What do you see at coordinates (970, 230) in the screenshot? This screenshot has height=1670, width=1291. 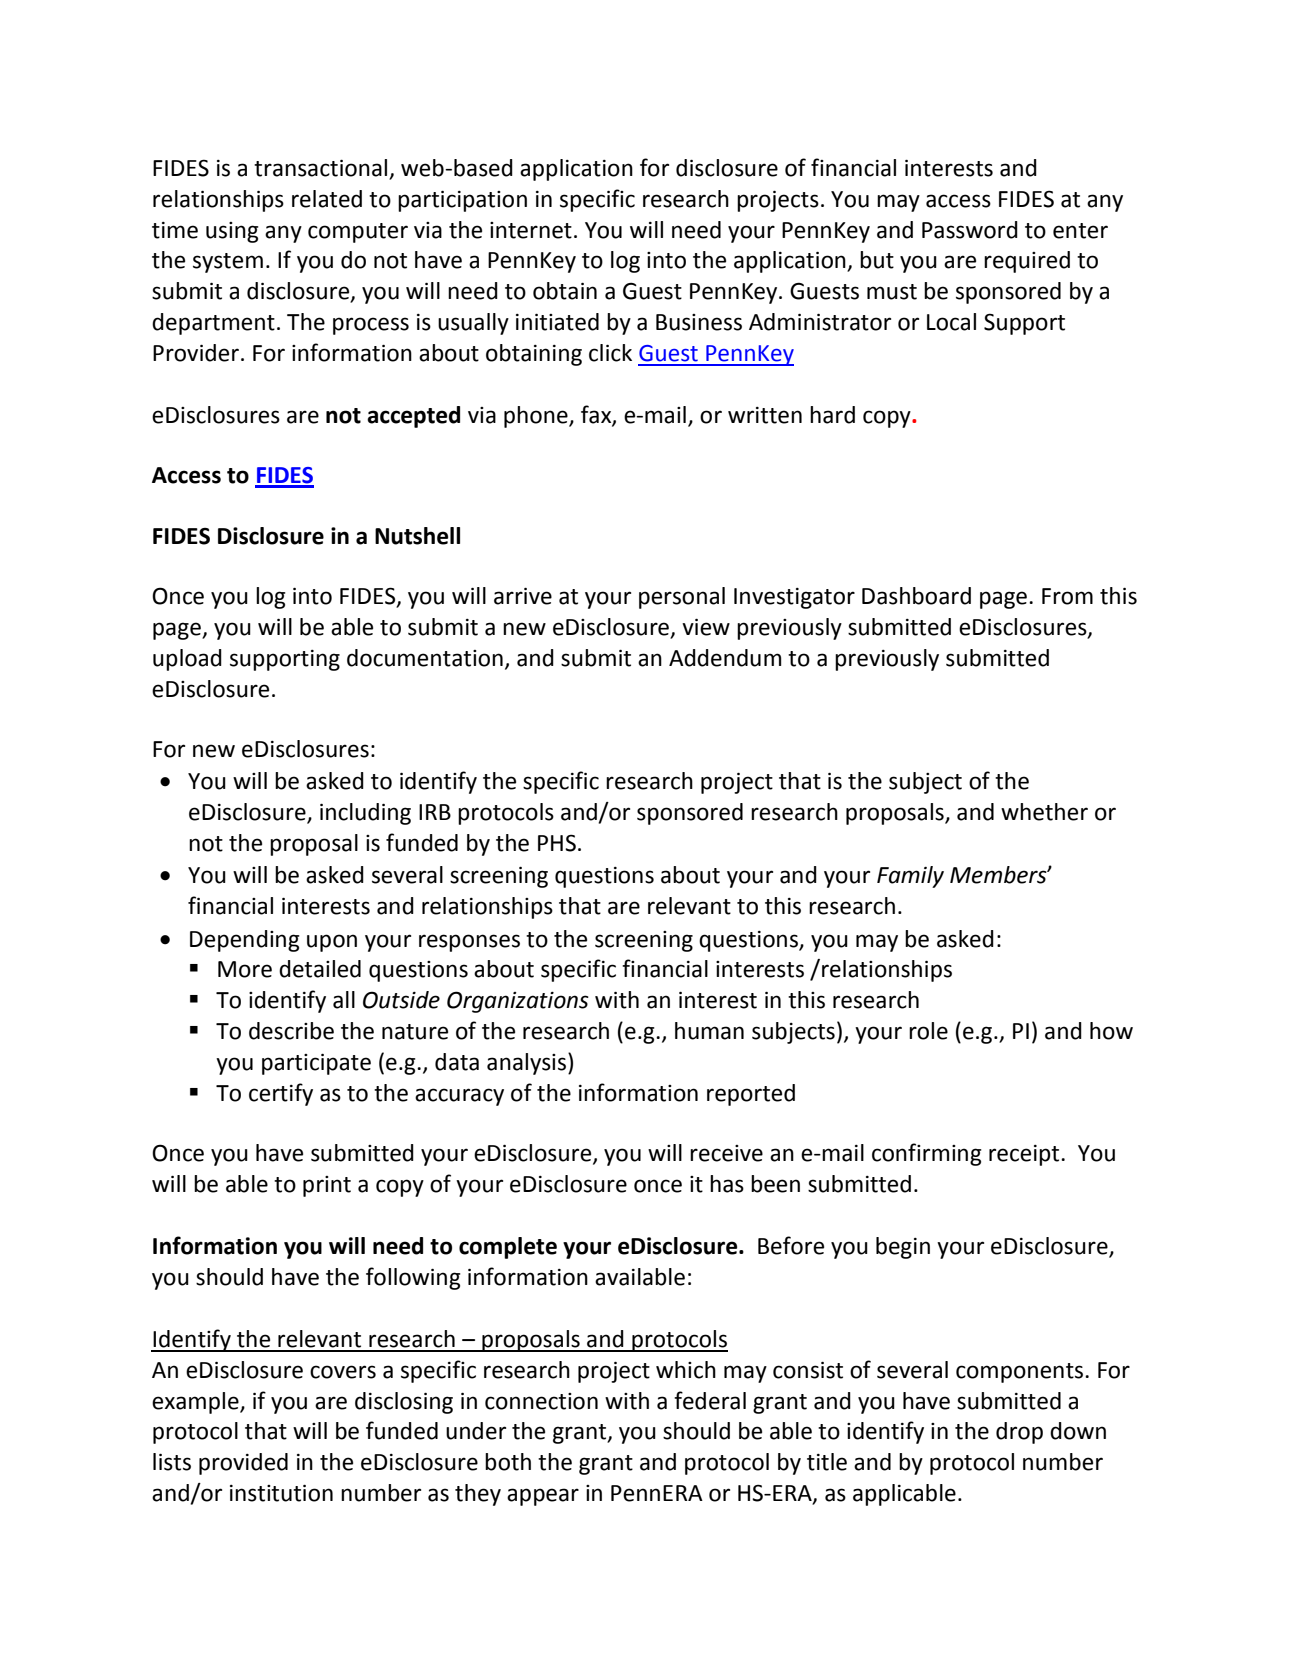 I see `Password` at bounding box center [970, 230].
